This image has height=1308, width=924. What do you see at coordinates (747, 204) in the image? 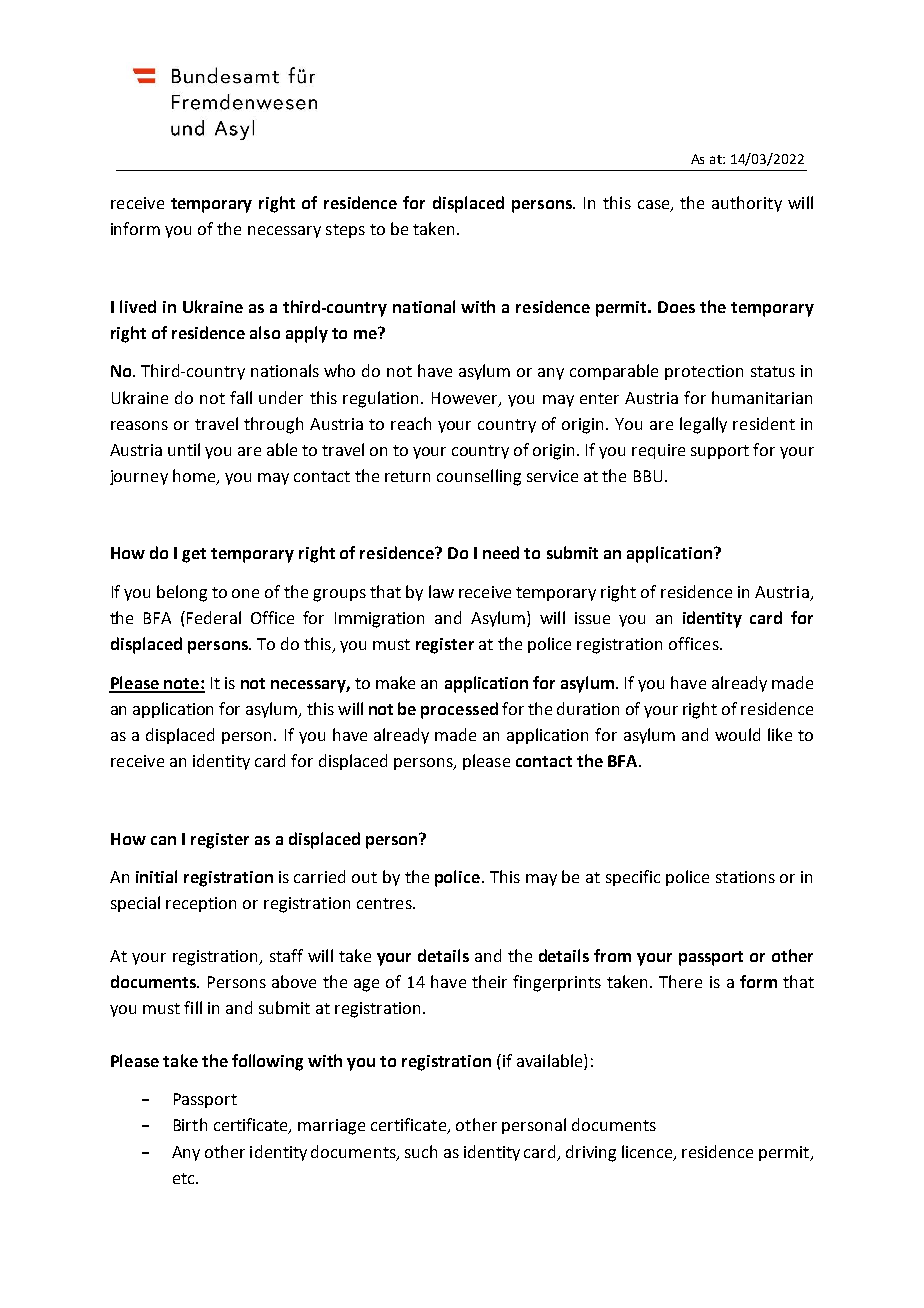
I see `authority` at bounding box center [747, 204].
